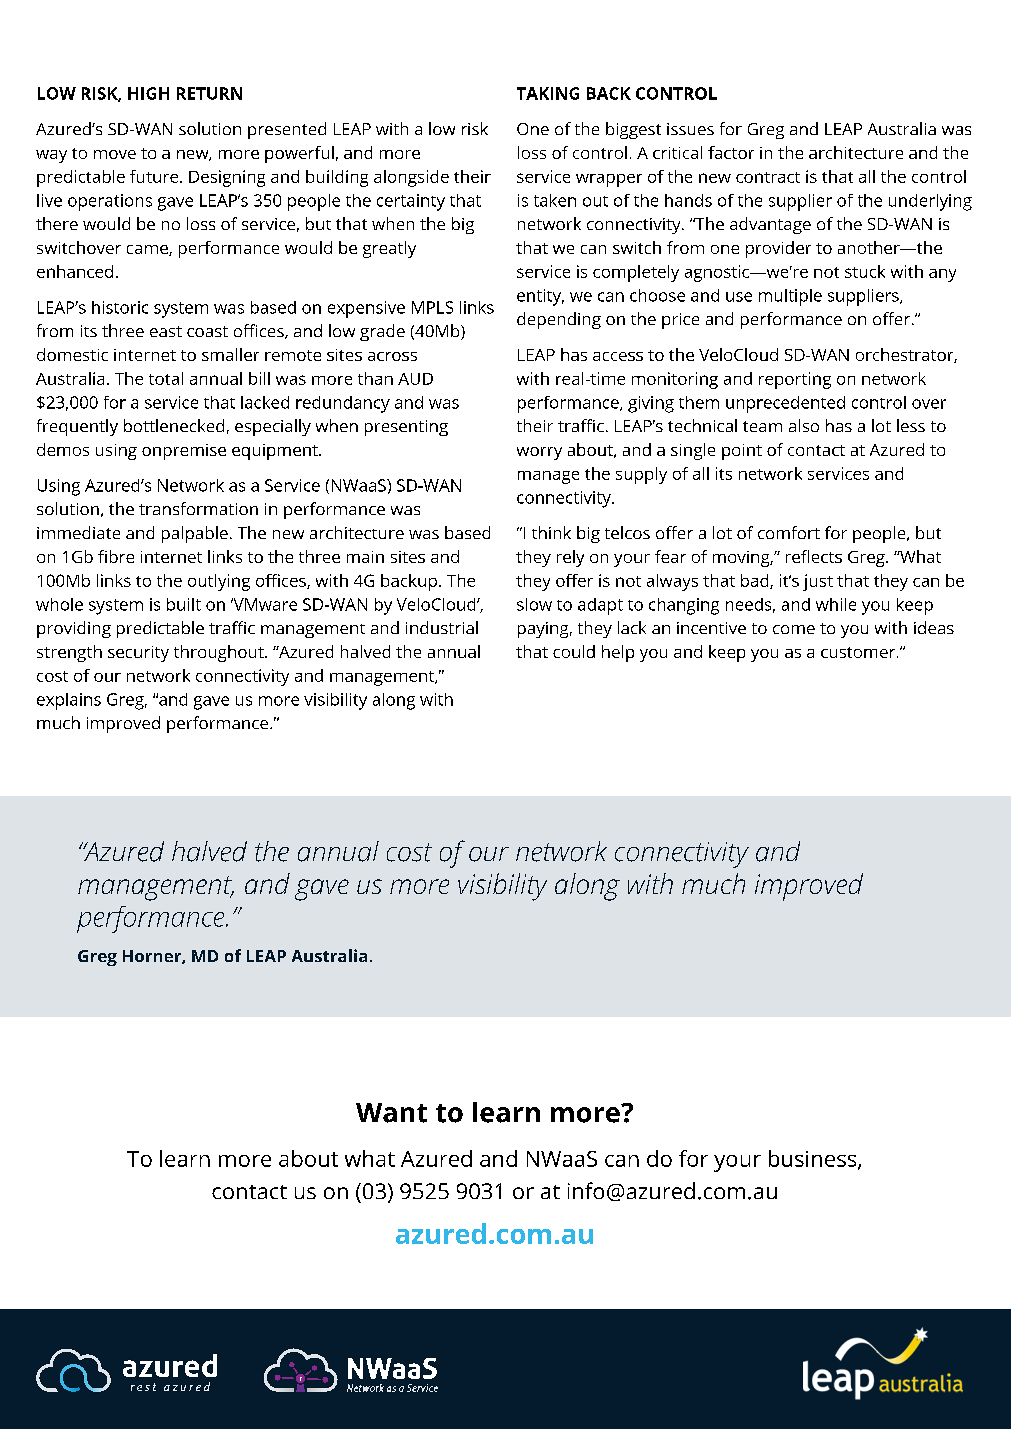 The height and width of the screenshot is (1429, 1011). What do you see at coordinates (804, 425) in the screenshot?
I see `also` at bounding box center [804, 425].
